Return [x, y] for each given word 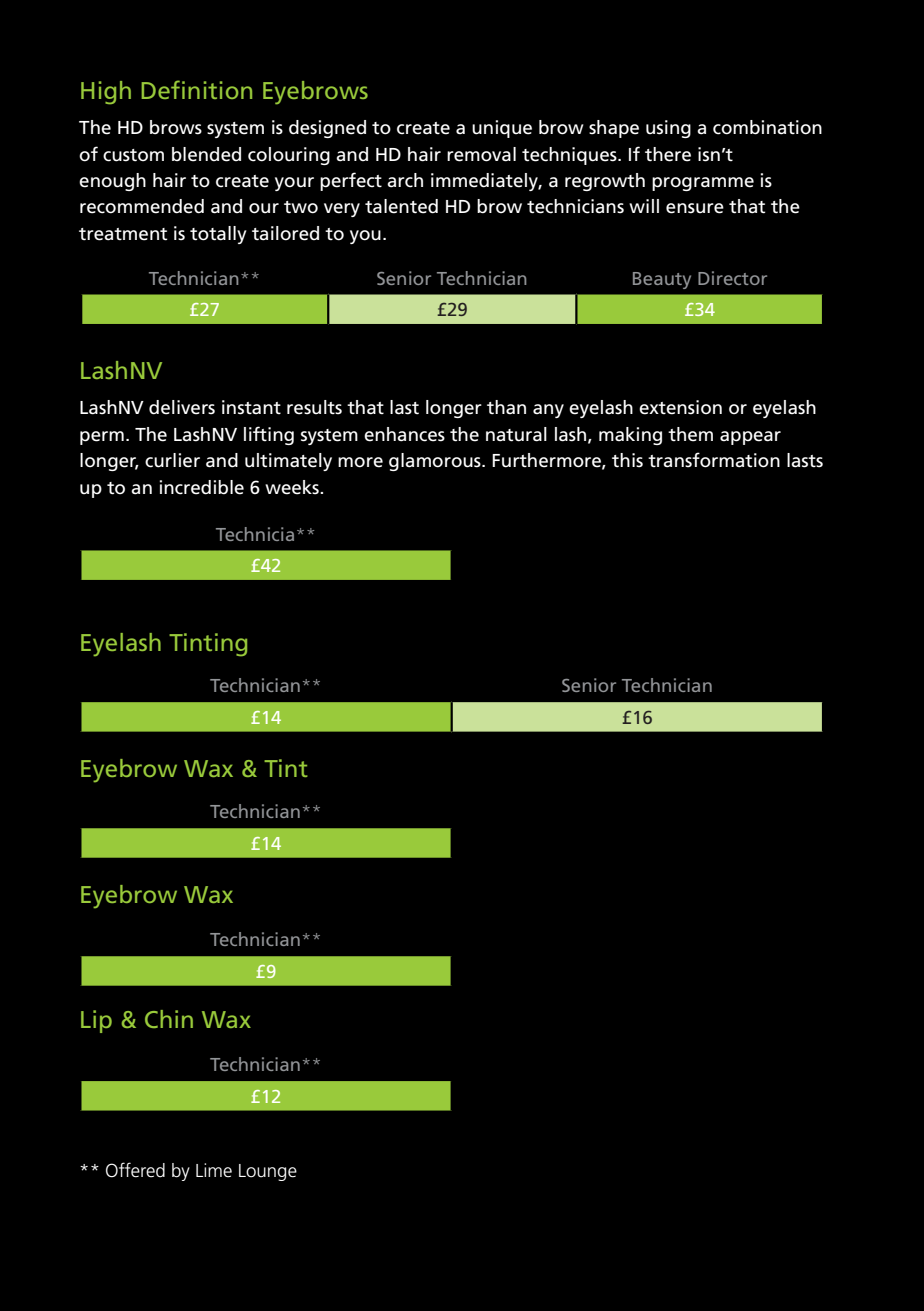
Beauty [662, 280]
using [668, 129]
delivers [182, 407]
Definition [196, 89]
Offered [135, 1170]
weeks [293, 487]
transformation [714, 460]
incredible [202, 487]
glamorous [436, 462]
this [627, 460]
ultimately [288, 462]
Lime [214, 1170]
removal [481, 154]
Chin [169, 1019]
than [506, 407]
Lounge [268, 1172]
